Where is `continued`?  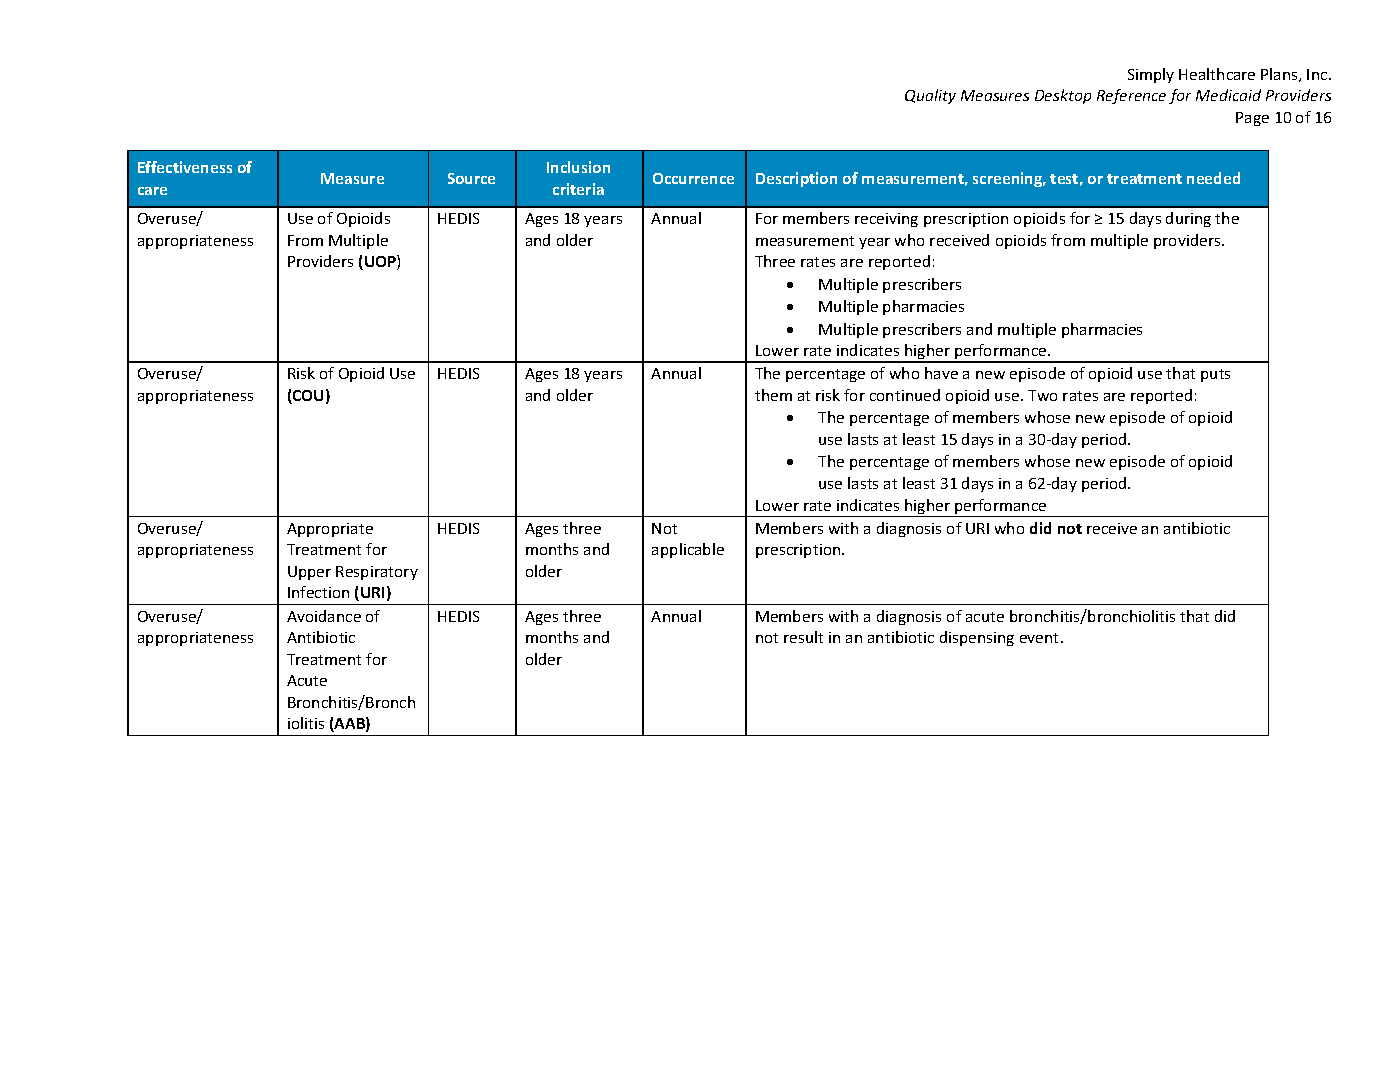 continued is located at coordinates (905, 395).
